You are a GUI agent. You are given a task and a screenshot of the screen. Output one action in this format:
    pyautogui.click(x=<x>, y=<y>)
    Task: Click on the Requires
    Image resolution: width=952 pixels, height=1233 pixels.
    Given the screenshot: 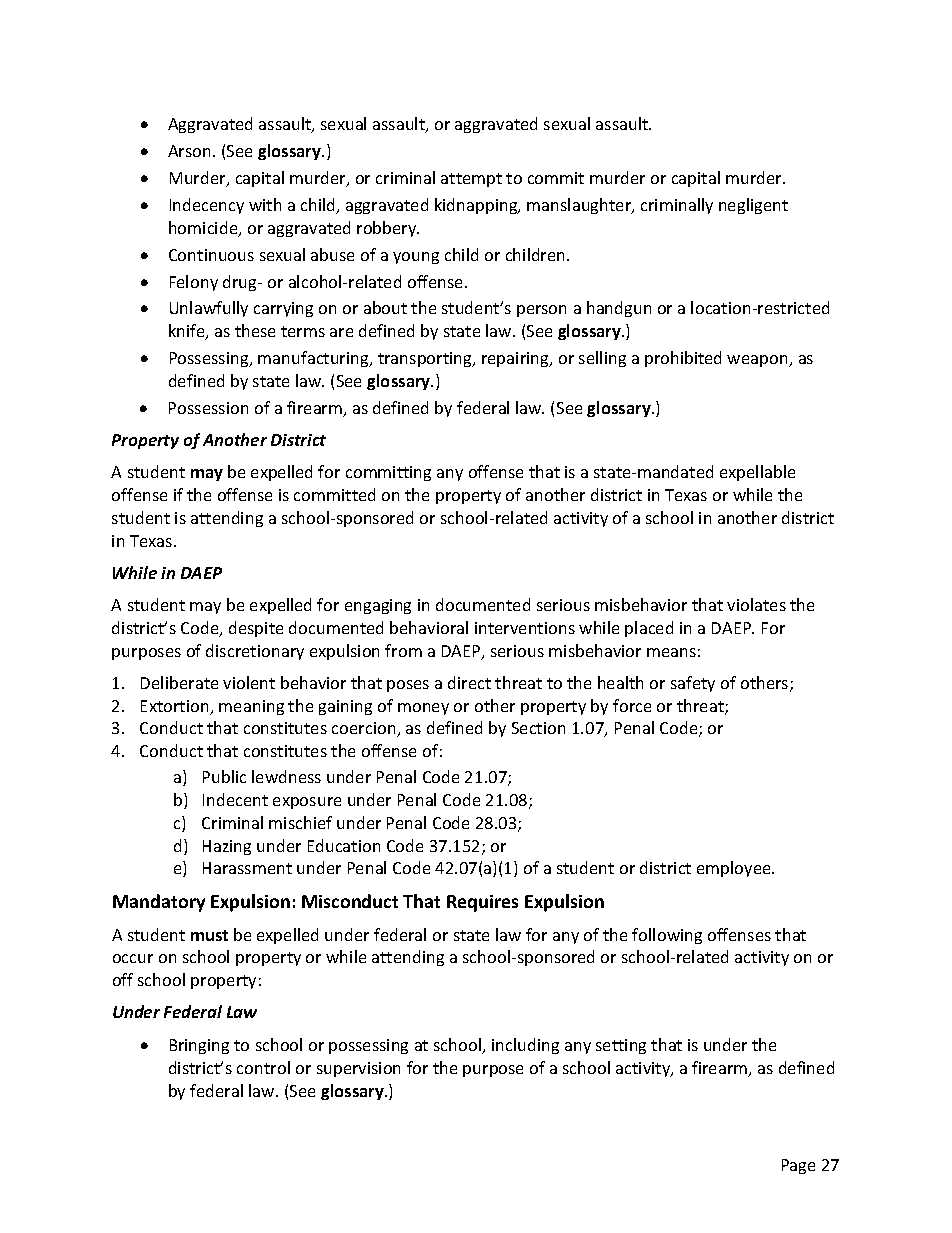 What is the action you would take?
    pyautogui.click(x=482, y=903)
